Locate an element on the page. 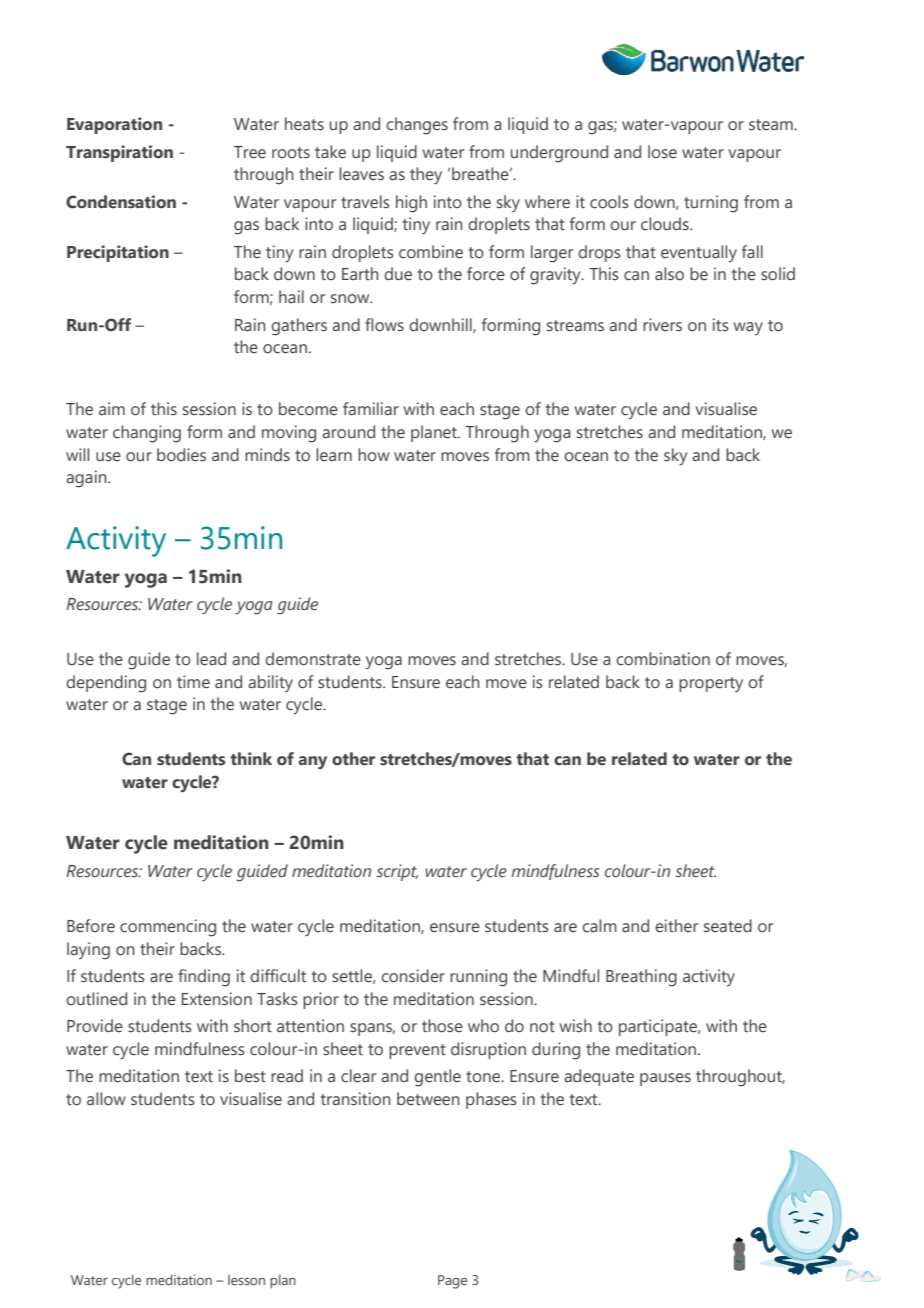 The height and width of the document is (1308, 924). they is located at coordinates (426, 175).
